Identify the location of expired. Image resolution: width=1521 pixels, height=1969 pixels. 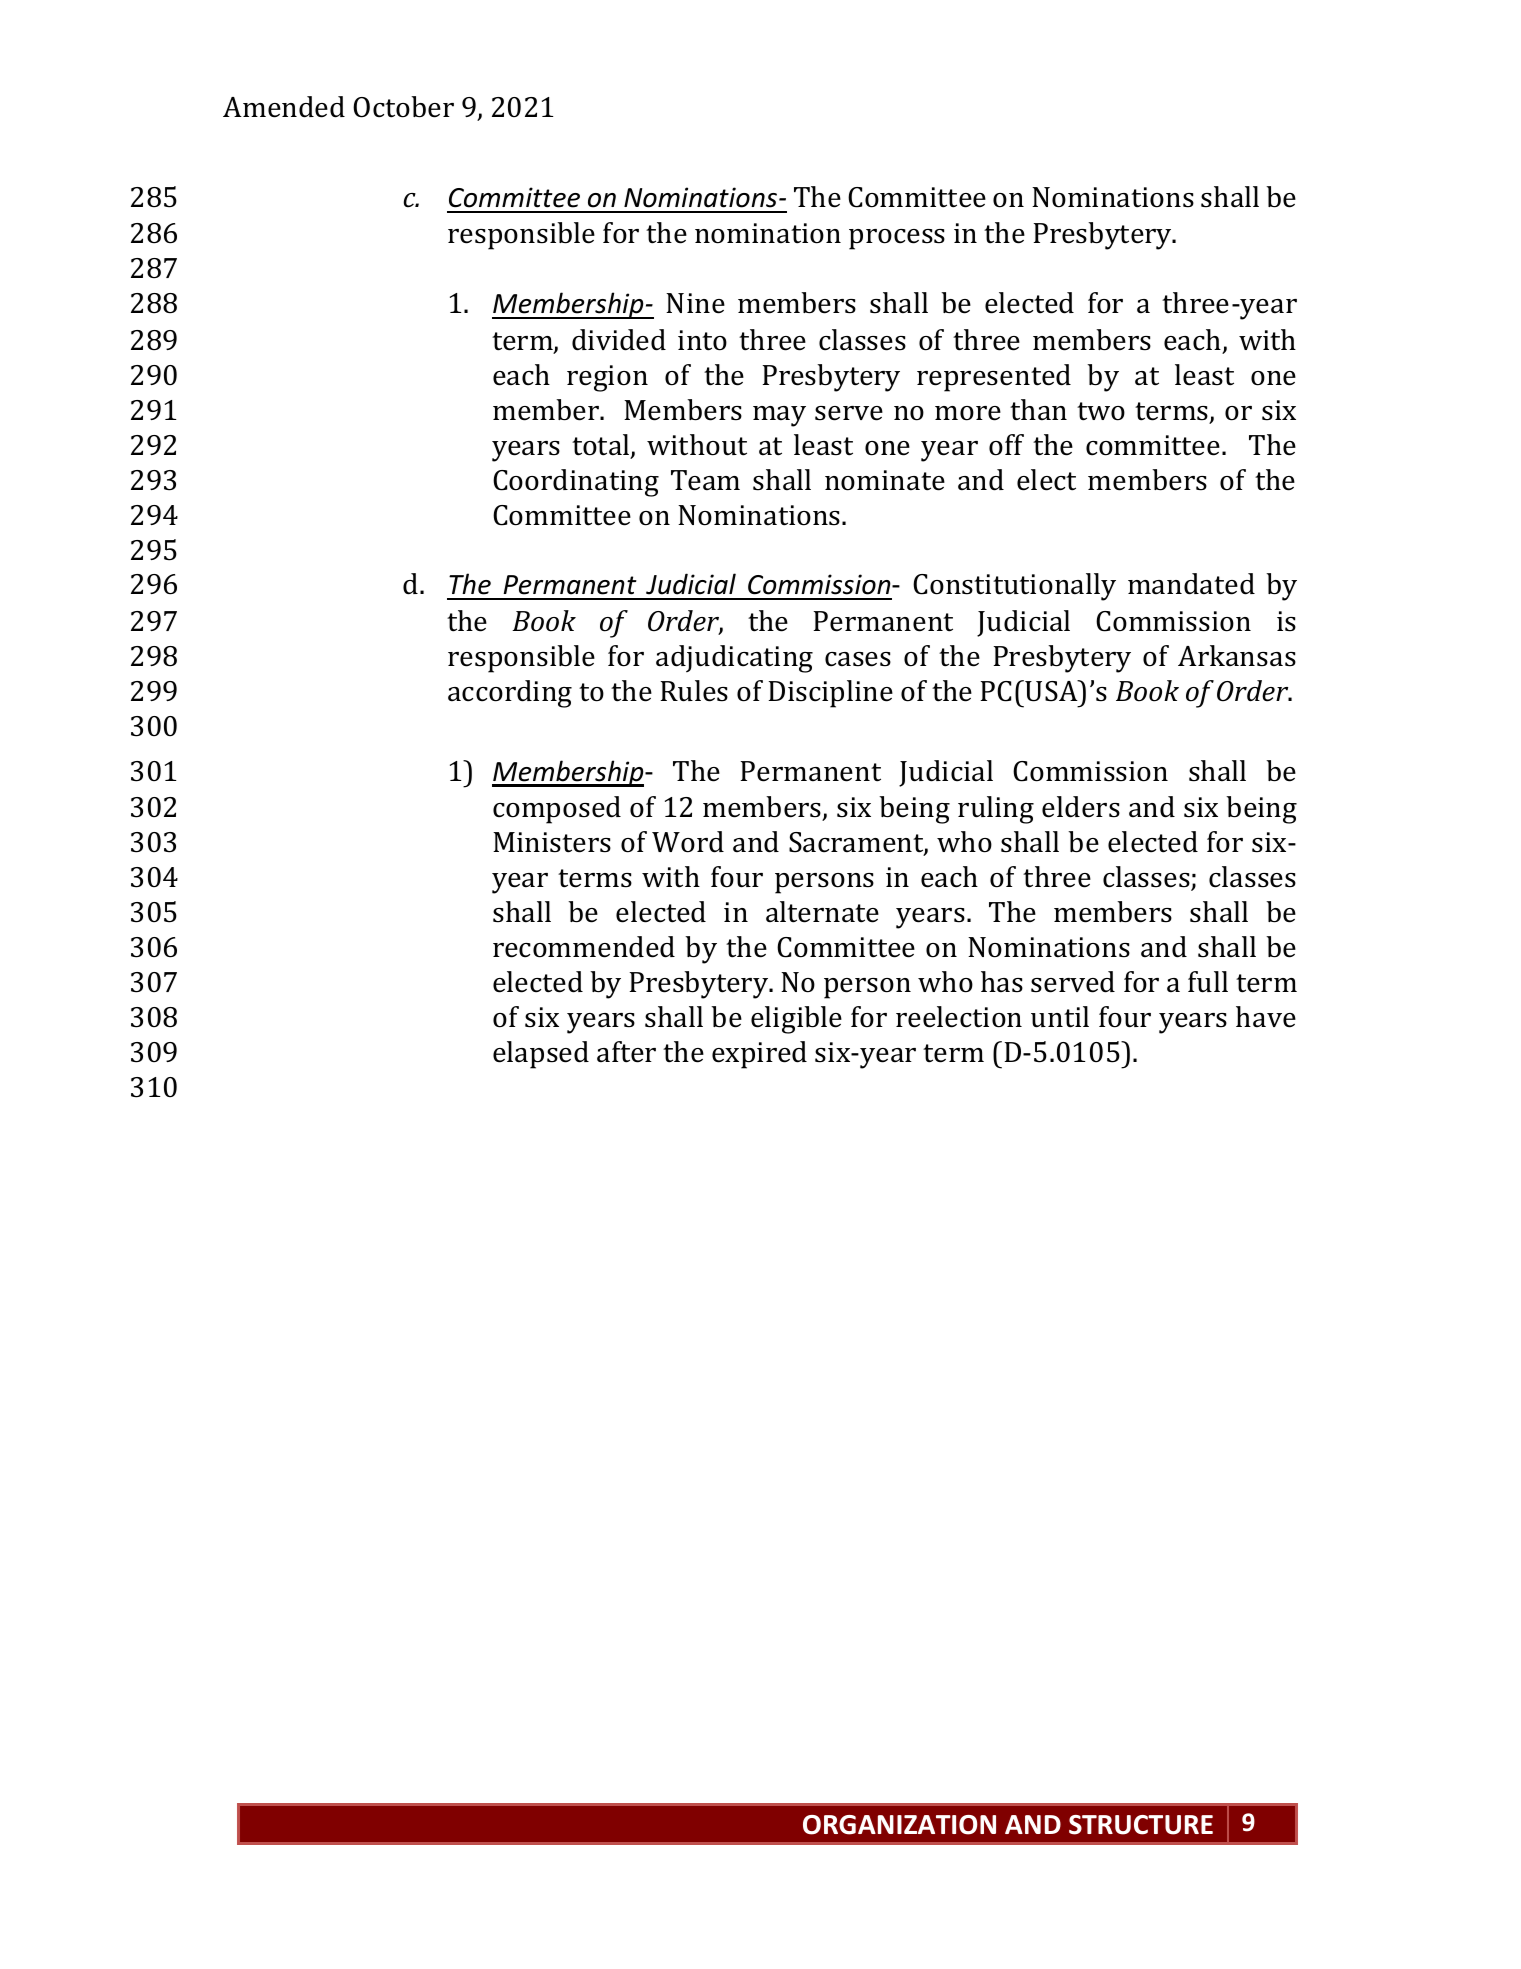
(759, 1055).
